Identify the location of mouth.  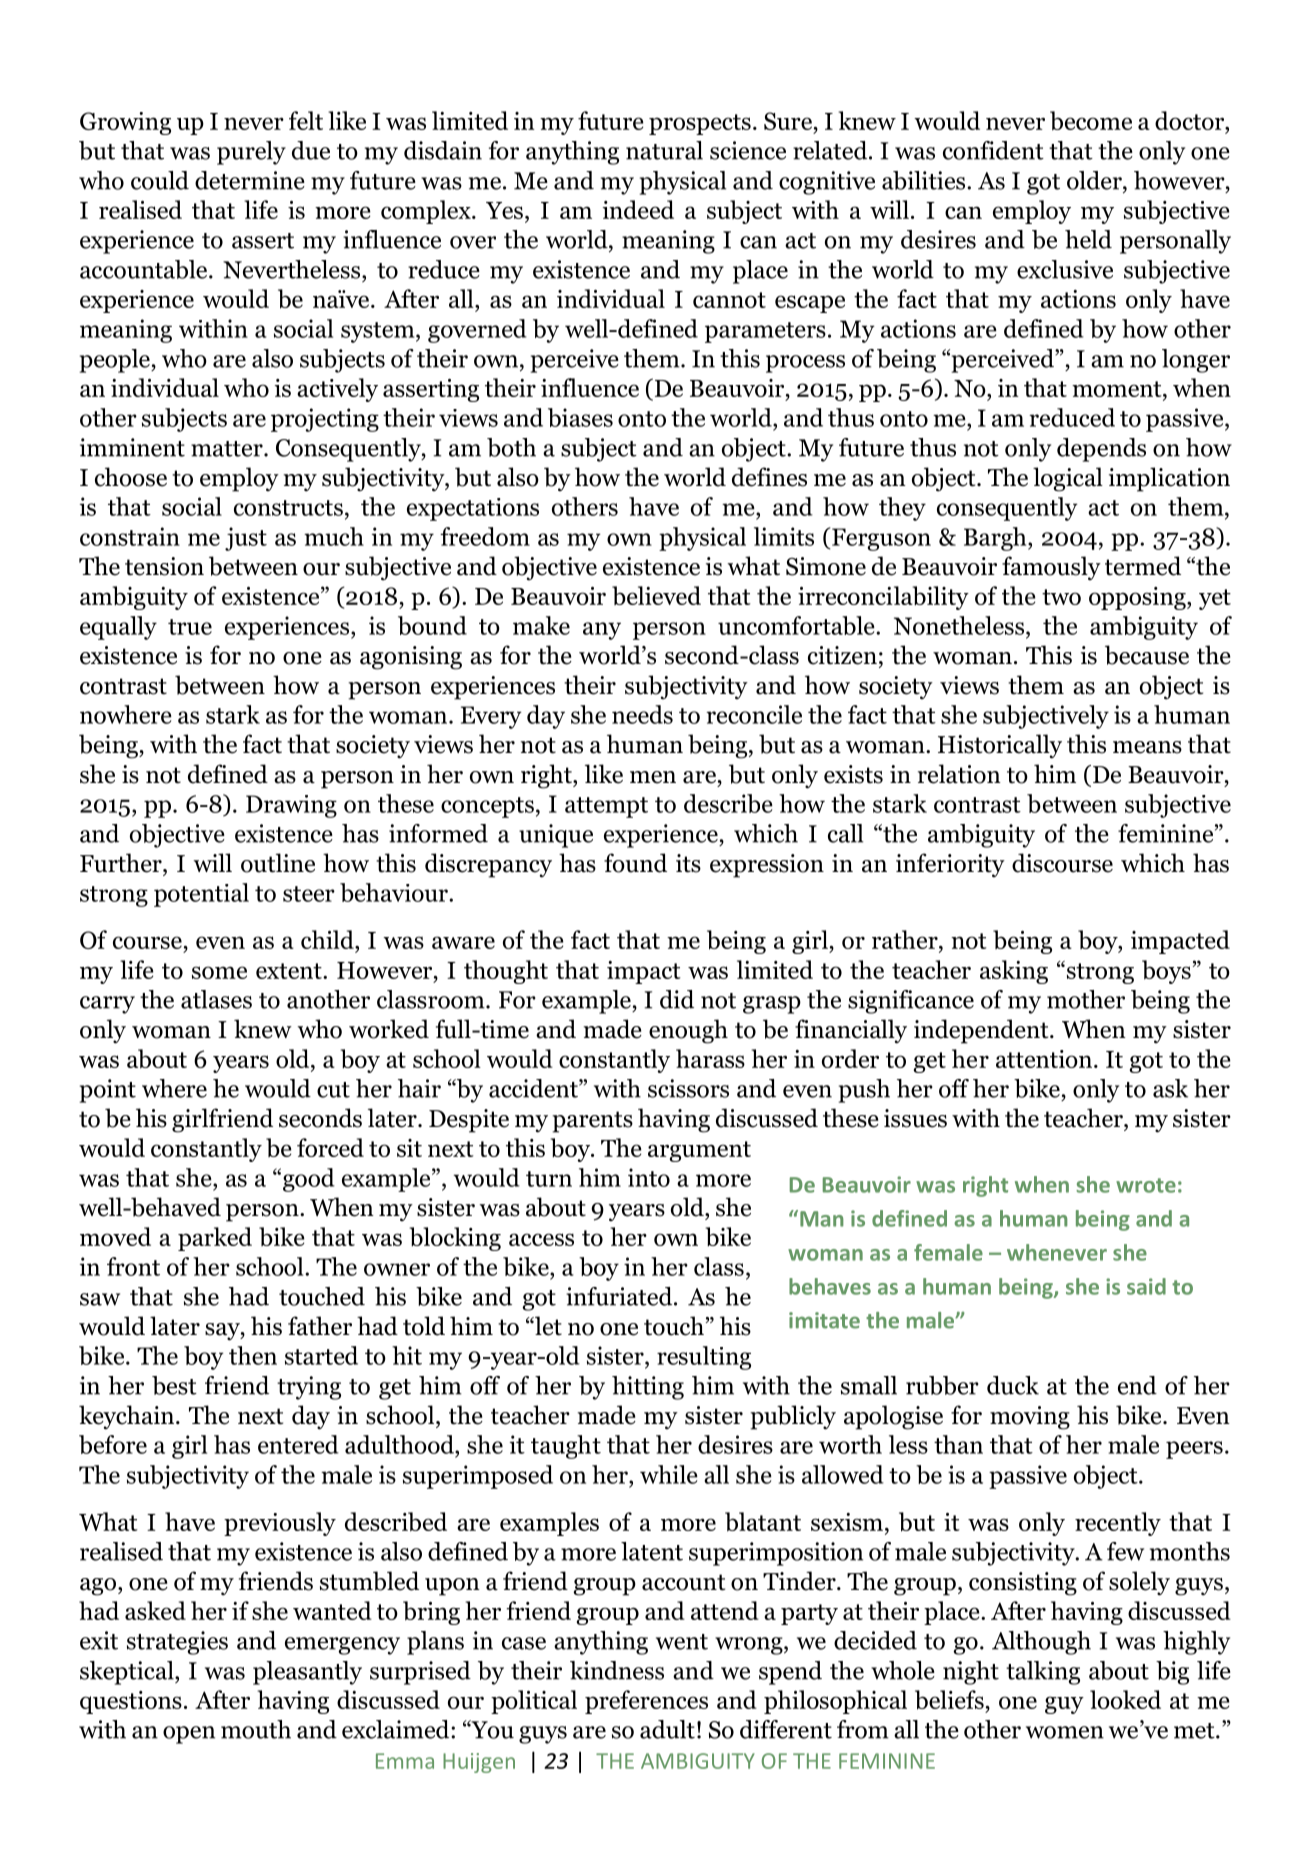
(256, 1729).
